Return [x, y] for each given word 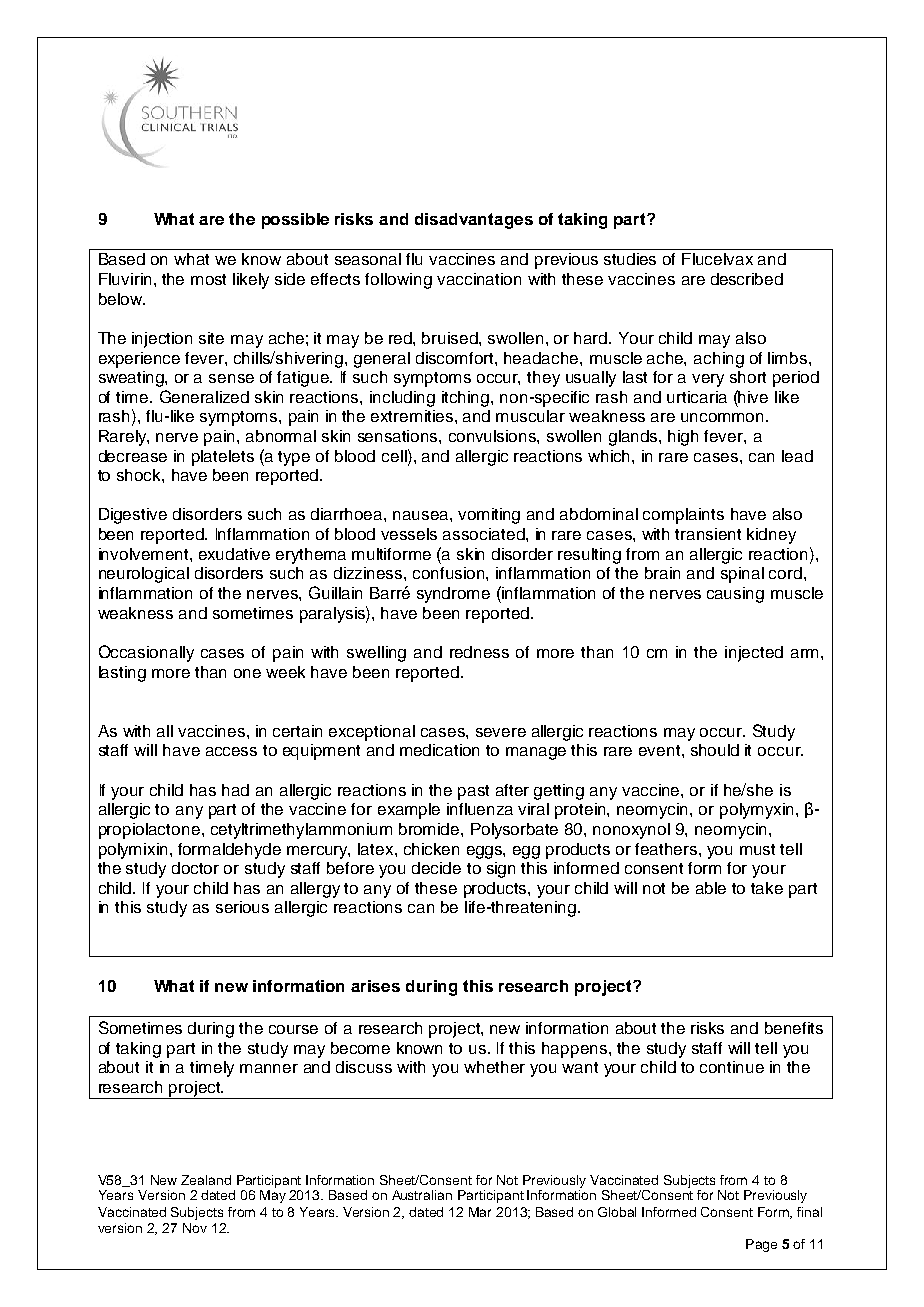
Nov [195, 1228]
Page [761, 1245]
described [747, 279]
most [208, 279]
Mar [480, 1212]
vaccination [479, 279]
